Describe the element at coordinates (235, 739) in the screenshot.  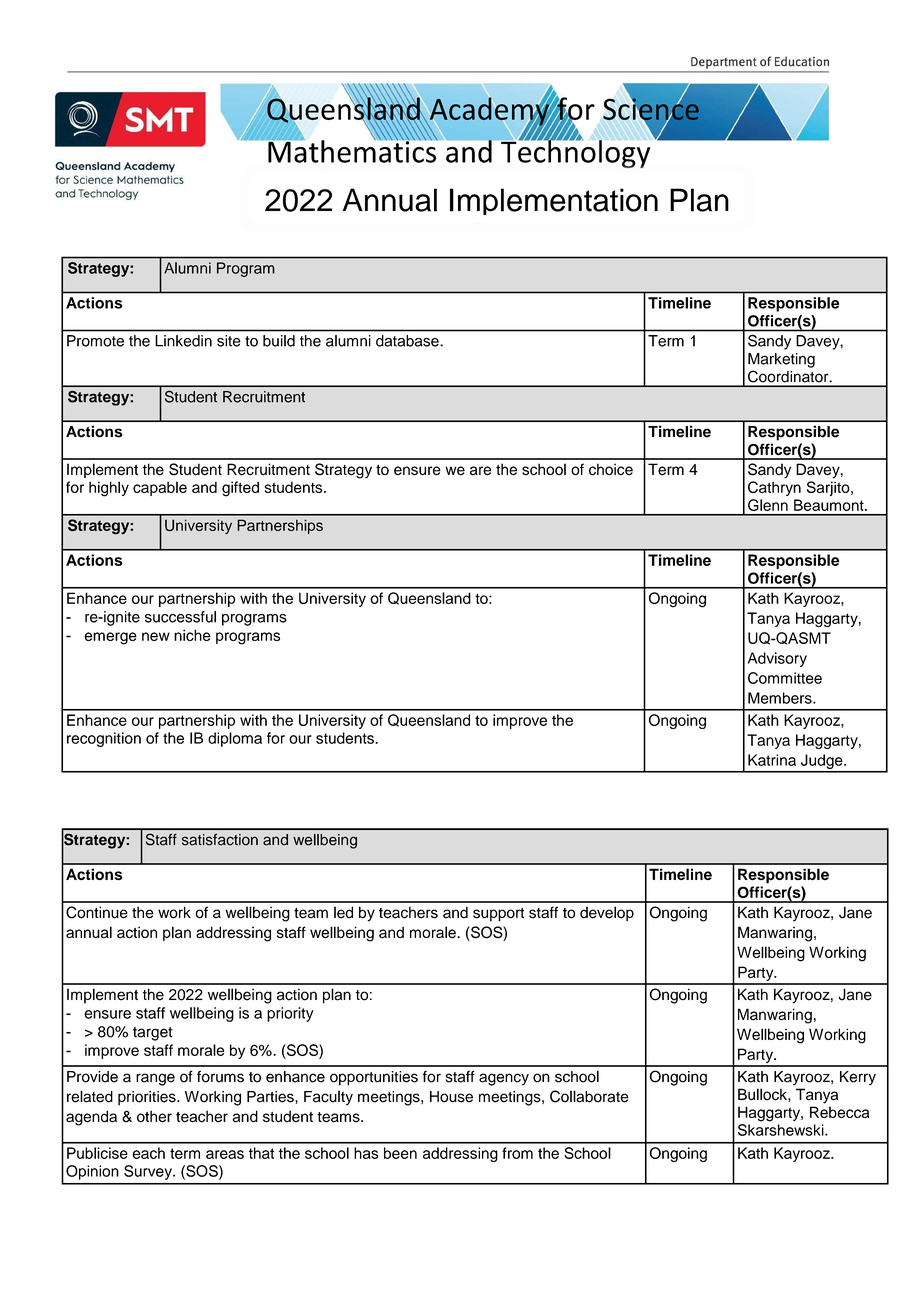
I see `diploma` at that location.
